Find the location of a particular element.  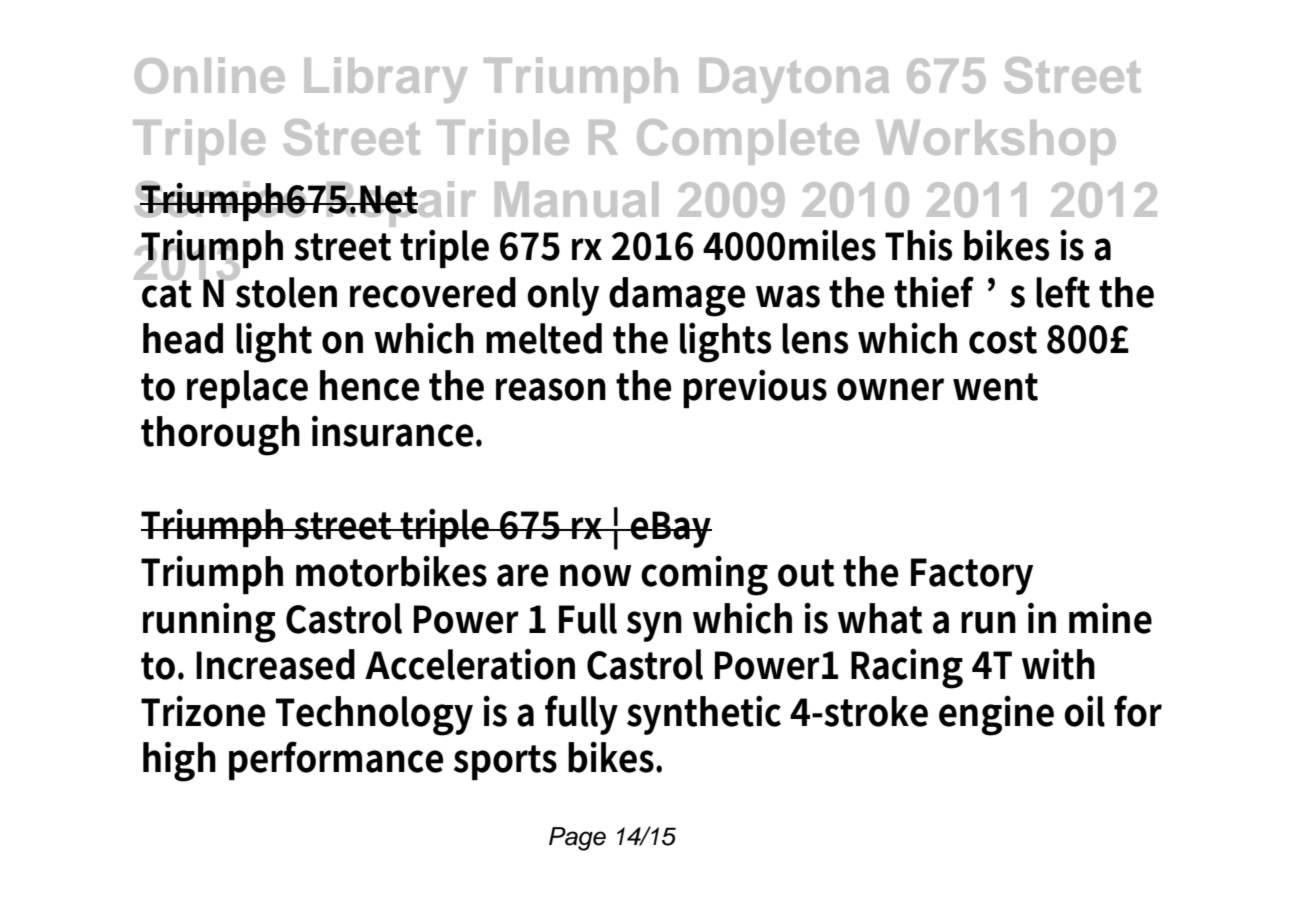

cost is located at coordinates (1003, 340).
